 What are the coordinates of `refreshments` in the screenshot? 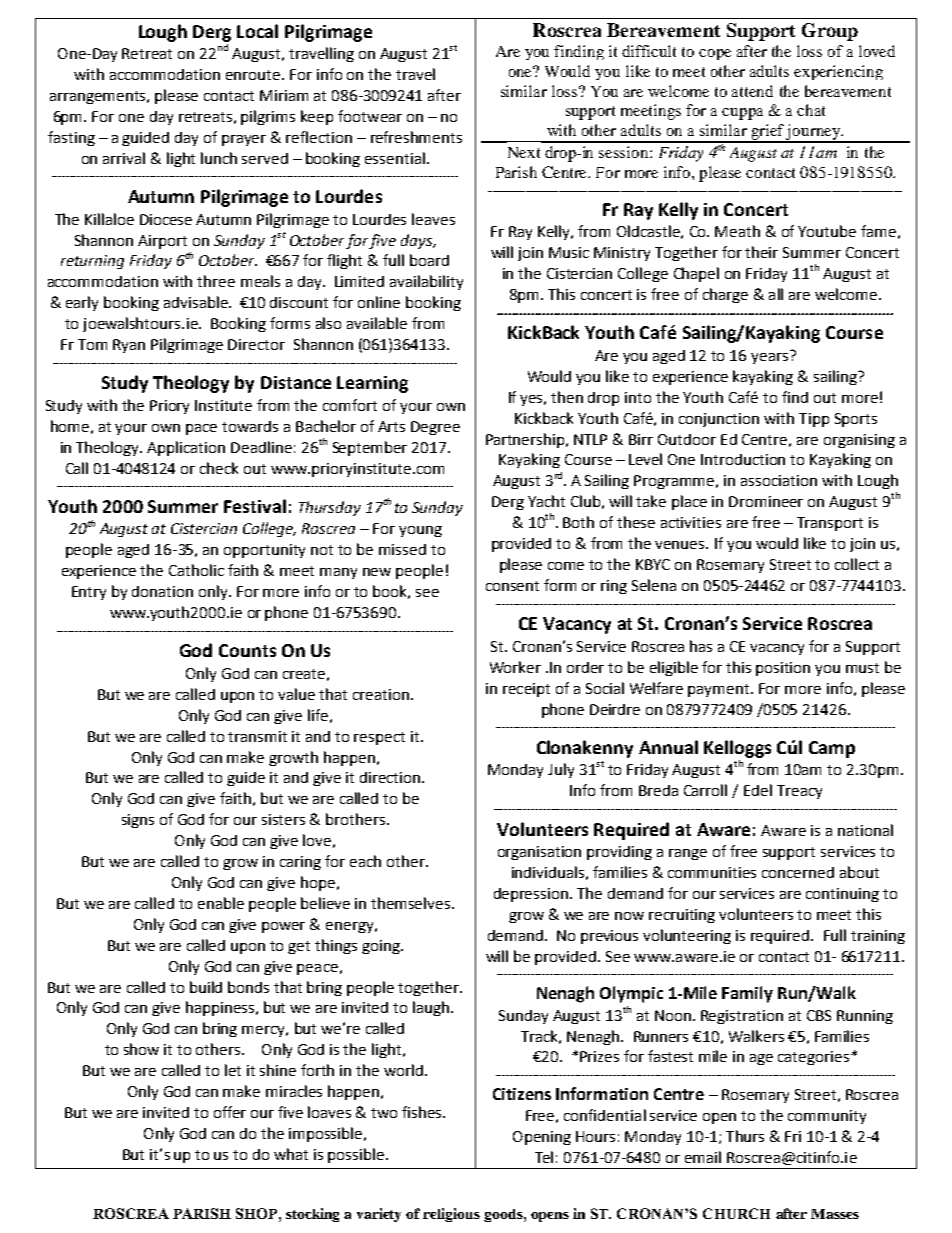 It's located at (416, 137).
